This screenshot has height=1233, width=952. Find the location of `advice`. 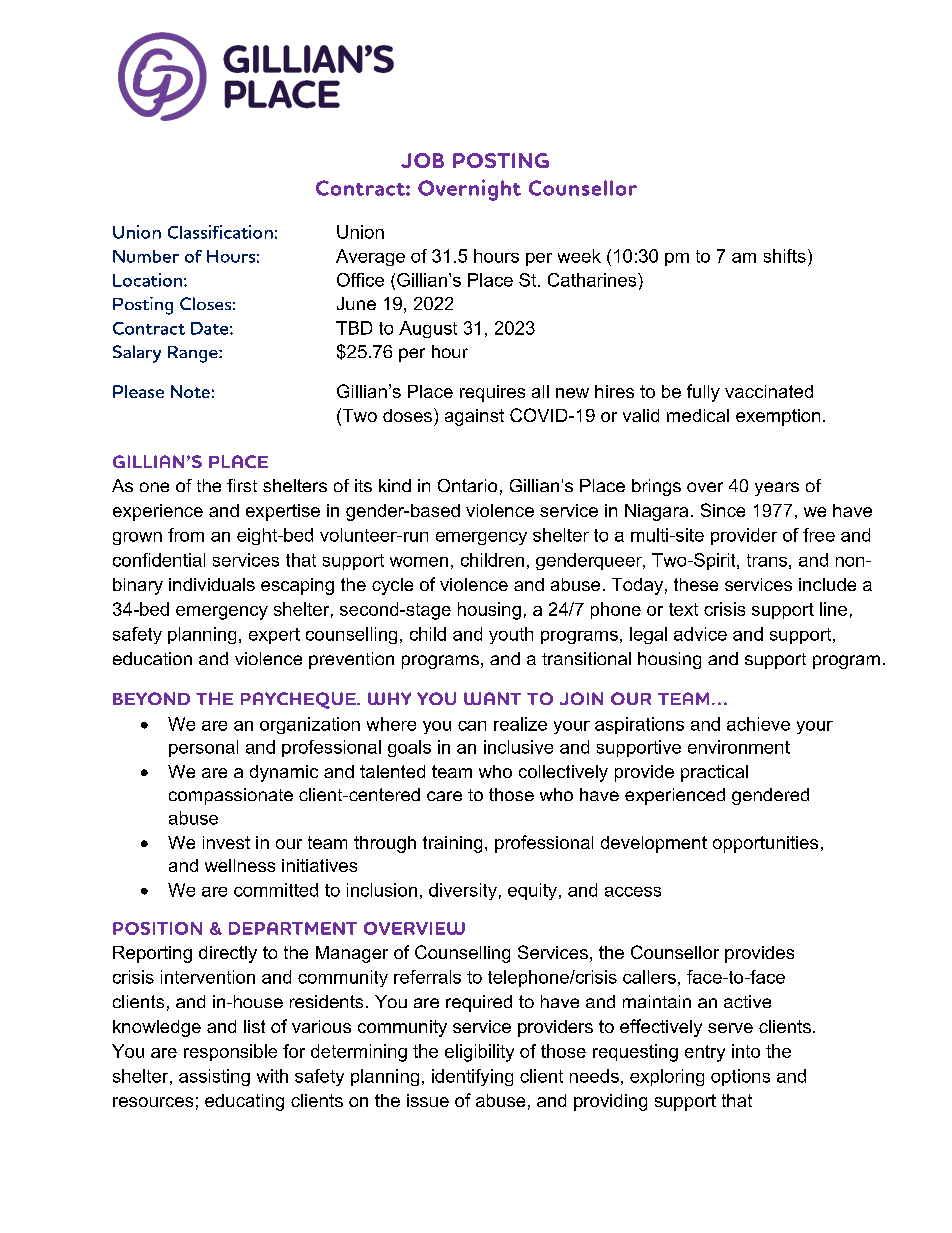

advice is located at coordinates (700, 634).
